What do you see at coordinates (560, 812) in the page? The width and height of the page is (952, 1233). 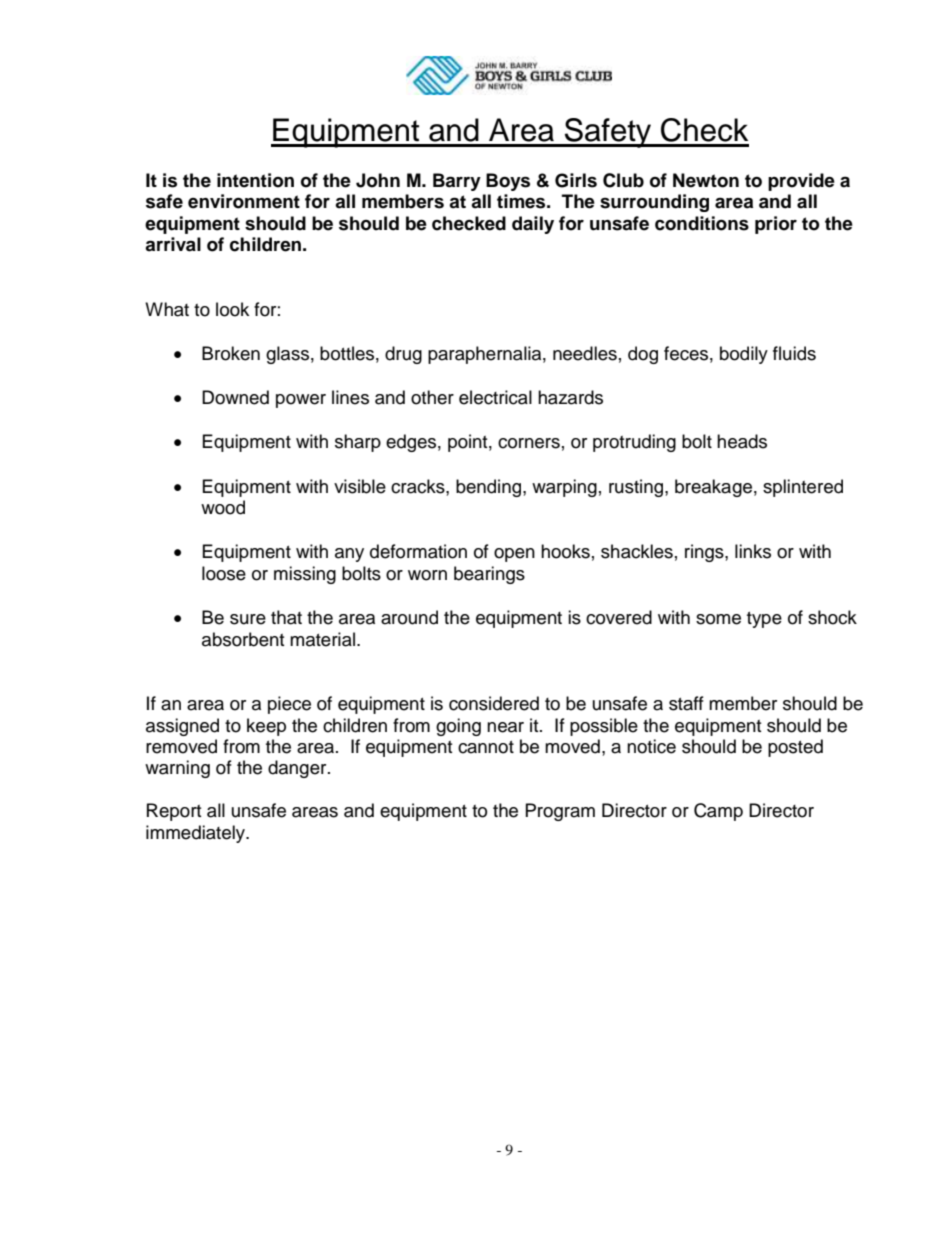 I see `Program` at bounding box center [560, 812].
